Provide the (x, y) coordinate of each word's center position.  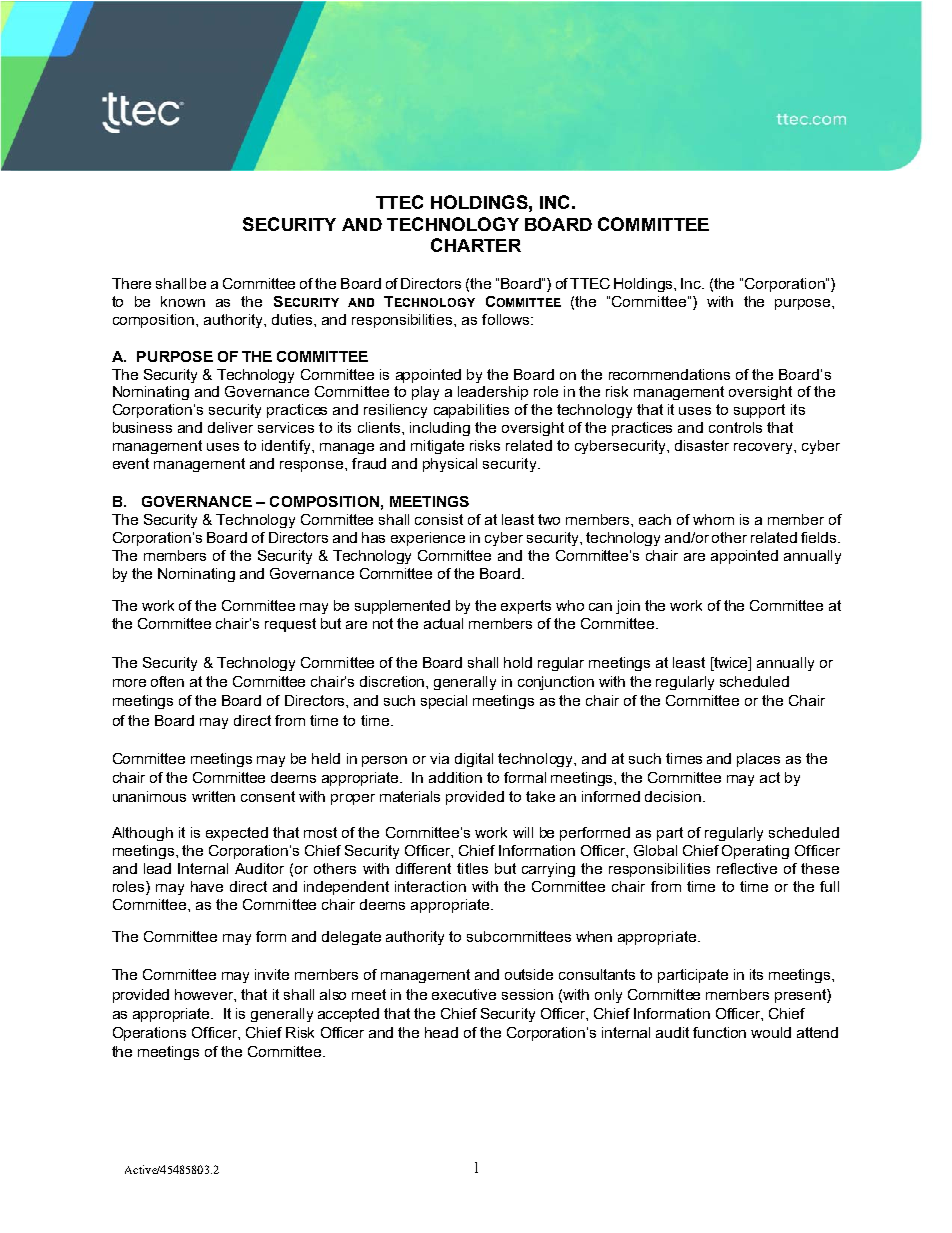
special (444, 702)
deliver (230, 427)
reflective (747, 868)
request (290, 625)
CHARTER (476, 245)
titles (472, 868)
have (207, 886)
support (759, 411)
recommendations (669, 374)
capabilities (471, 411)
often (167, 681)
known (183, 301)
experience (428, 539)
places (758, 760)
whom (713, 519)
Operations (149, 1034)
